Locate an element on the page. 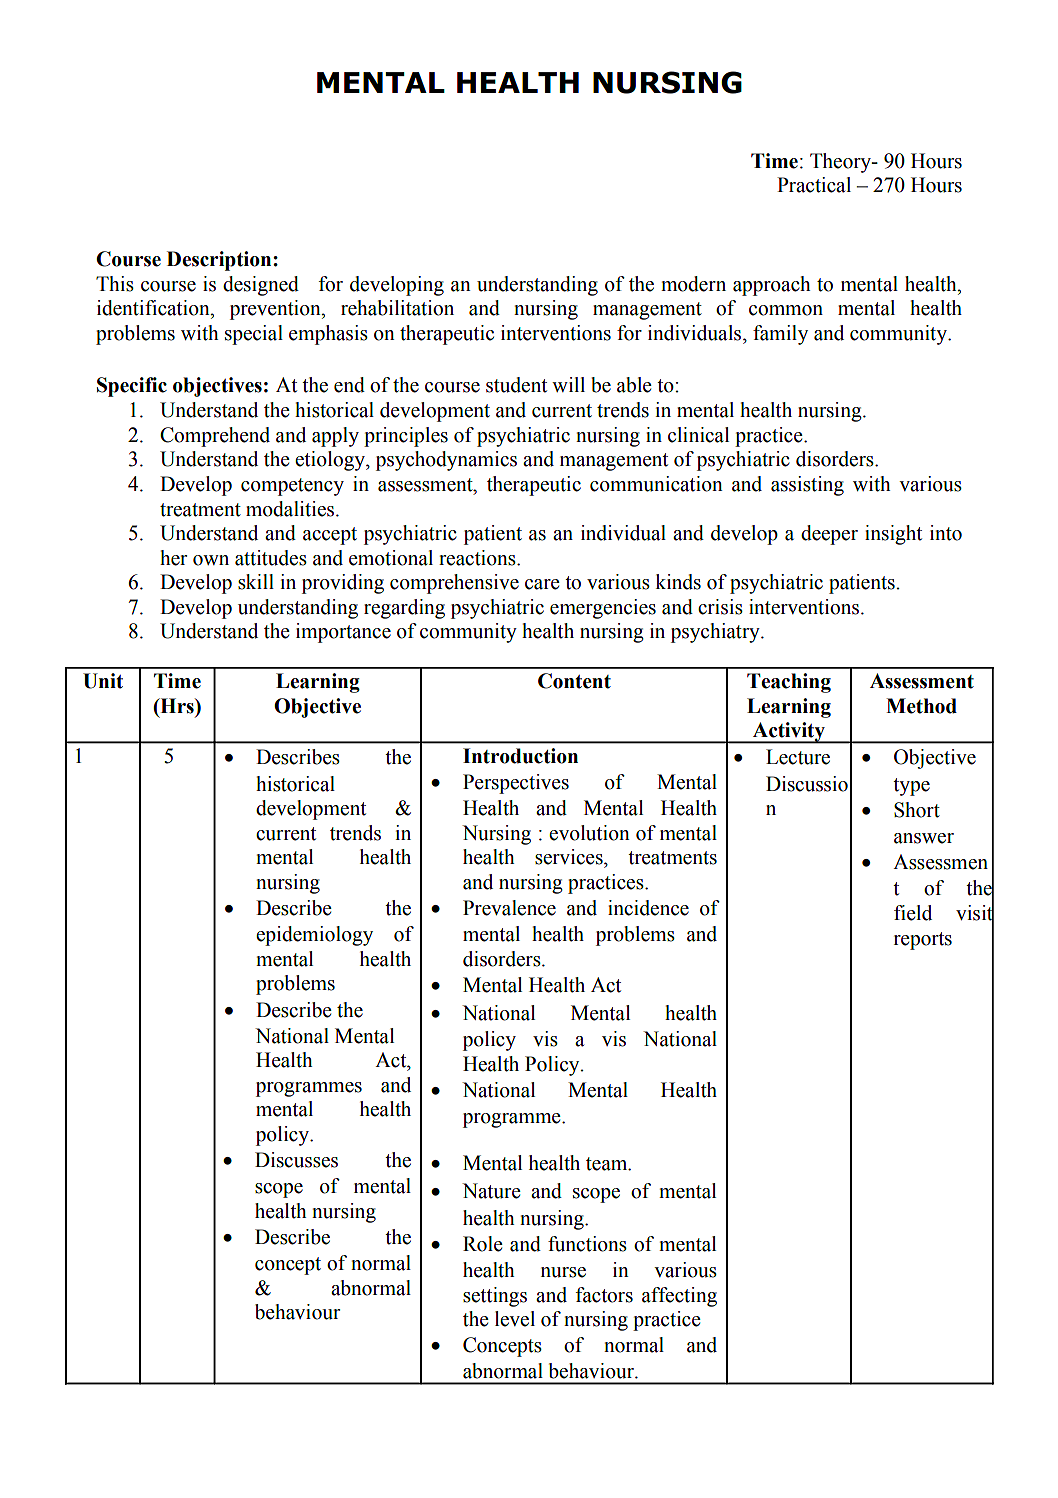 This document has width=1058, height=1498. will is located at coordinates (568, 384).
